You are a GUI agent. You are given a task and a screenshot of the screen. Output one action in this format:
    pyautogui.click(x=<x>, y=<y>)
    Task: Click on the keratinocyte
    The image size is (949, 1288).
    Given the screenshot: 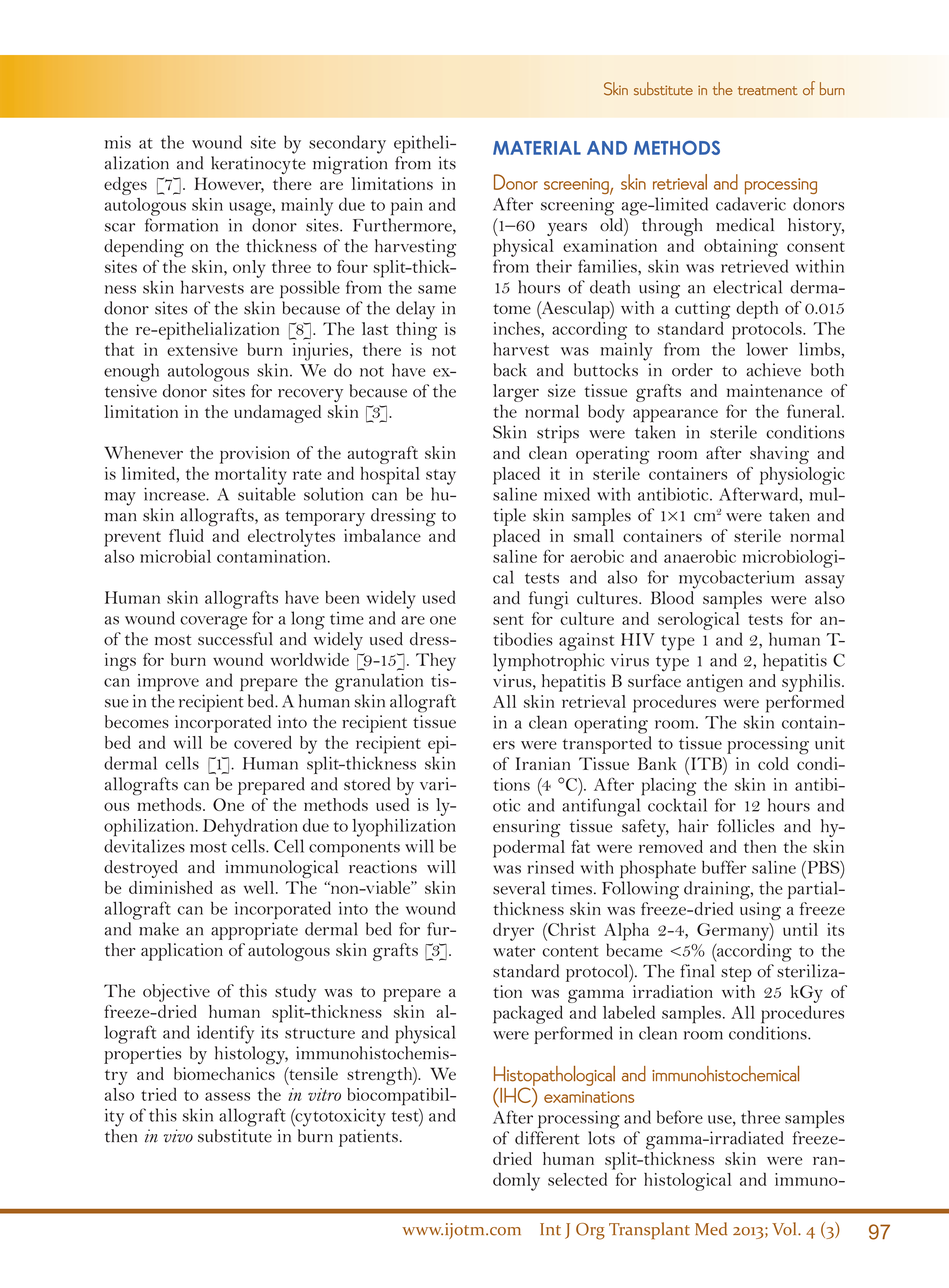 What is the action you would take?
    pyautogui.click(x=258, y=165)
